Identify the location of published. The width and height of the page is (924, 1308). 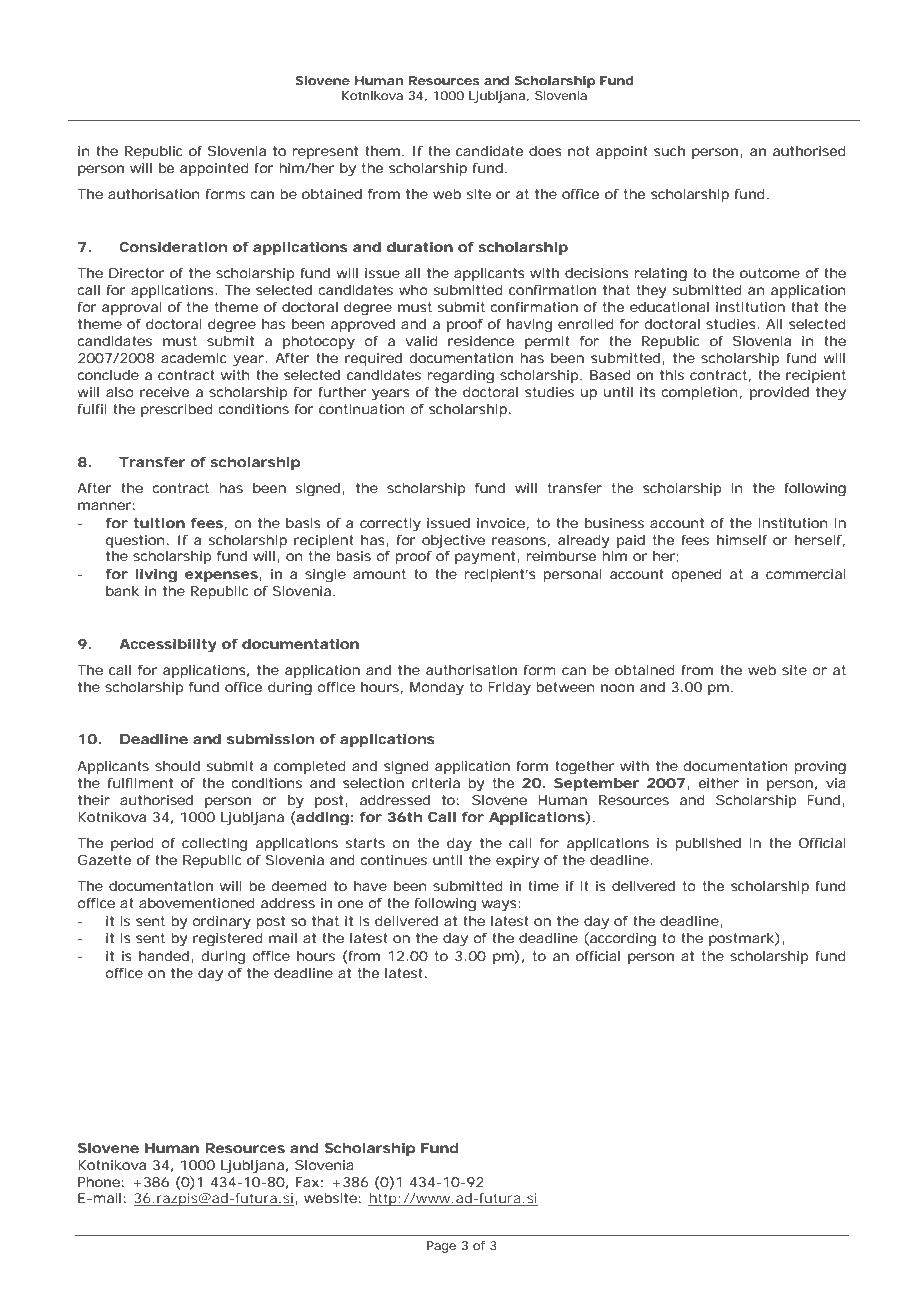
(708, 844).
